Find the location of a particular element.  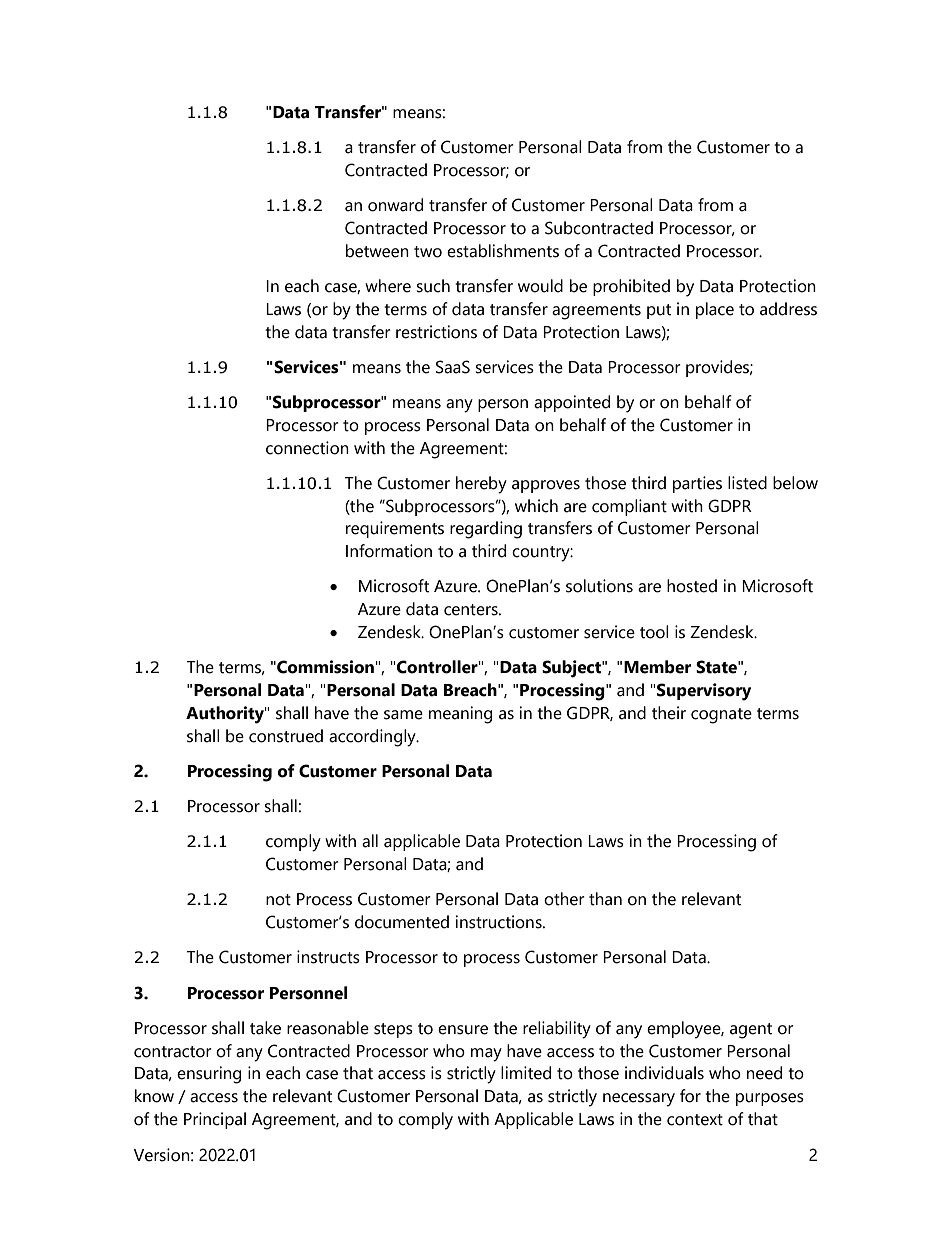

Supervisory is located at coordinates (704, 692).
